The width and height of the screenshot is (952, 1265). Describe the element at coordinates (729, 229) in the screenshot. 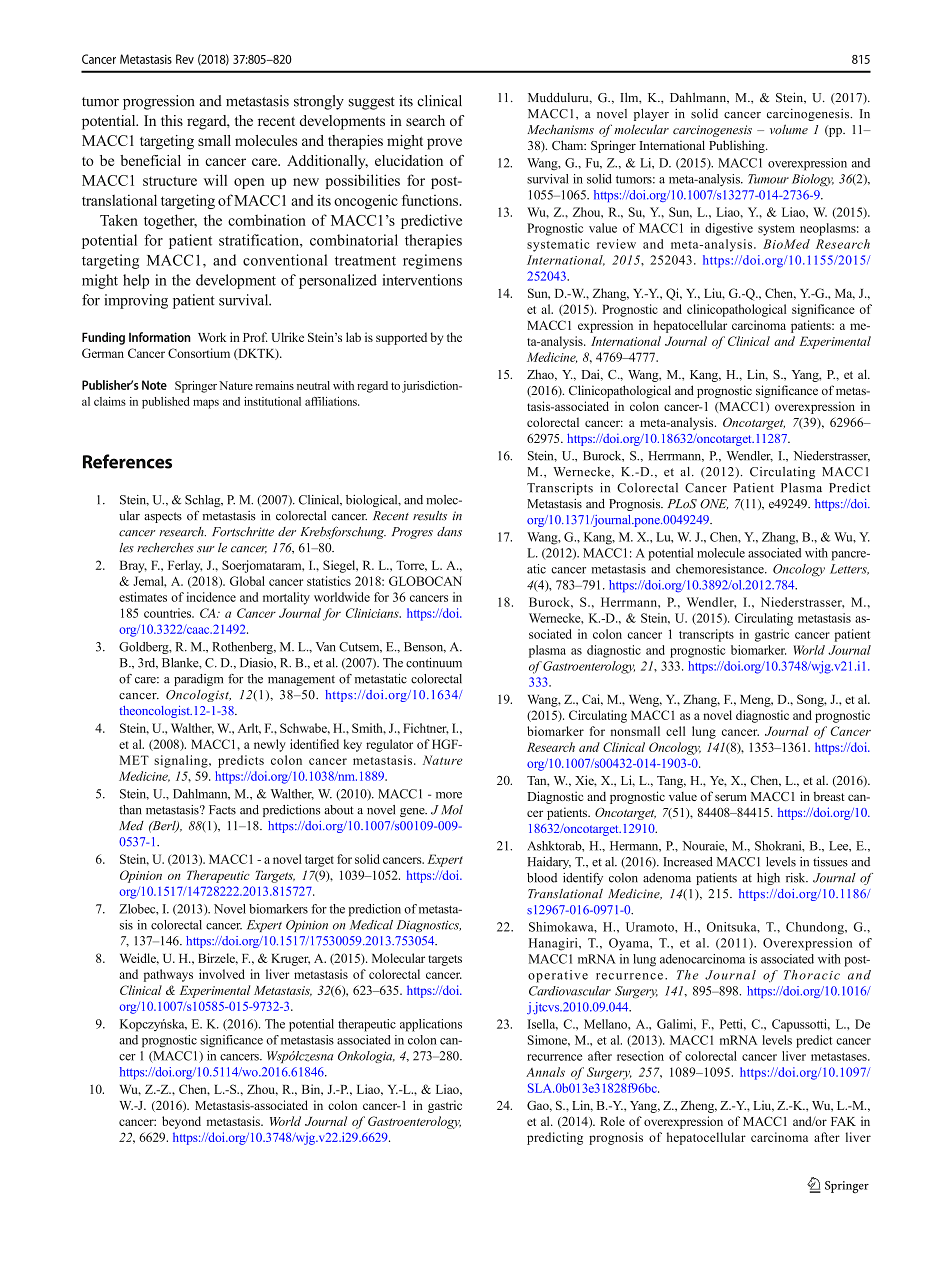

I see `digestive` at that location.
